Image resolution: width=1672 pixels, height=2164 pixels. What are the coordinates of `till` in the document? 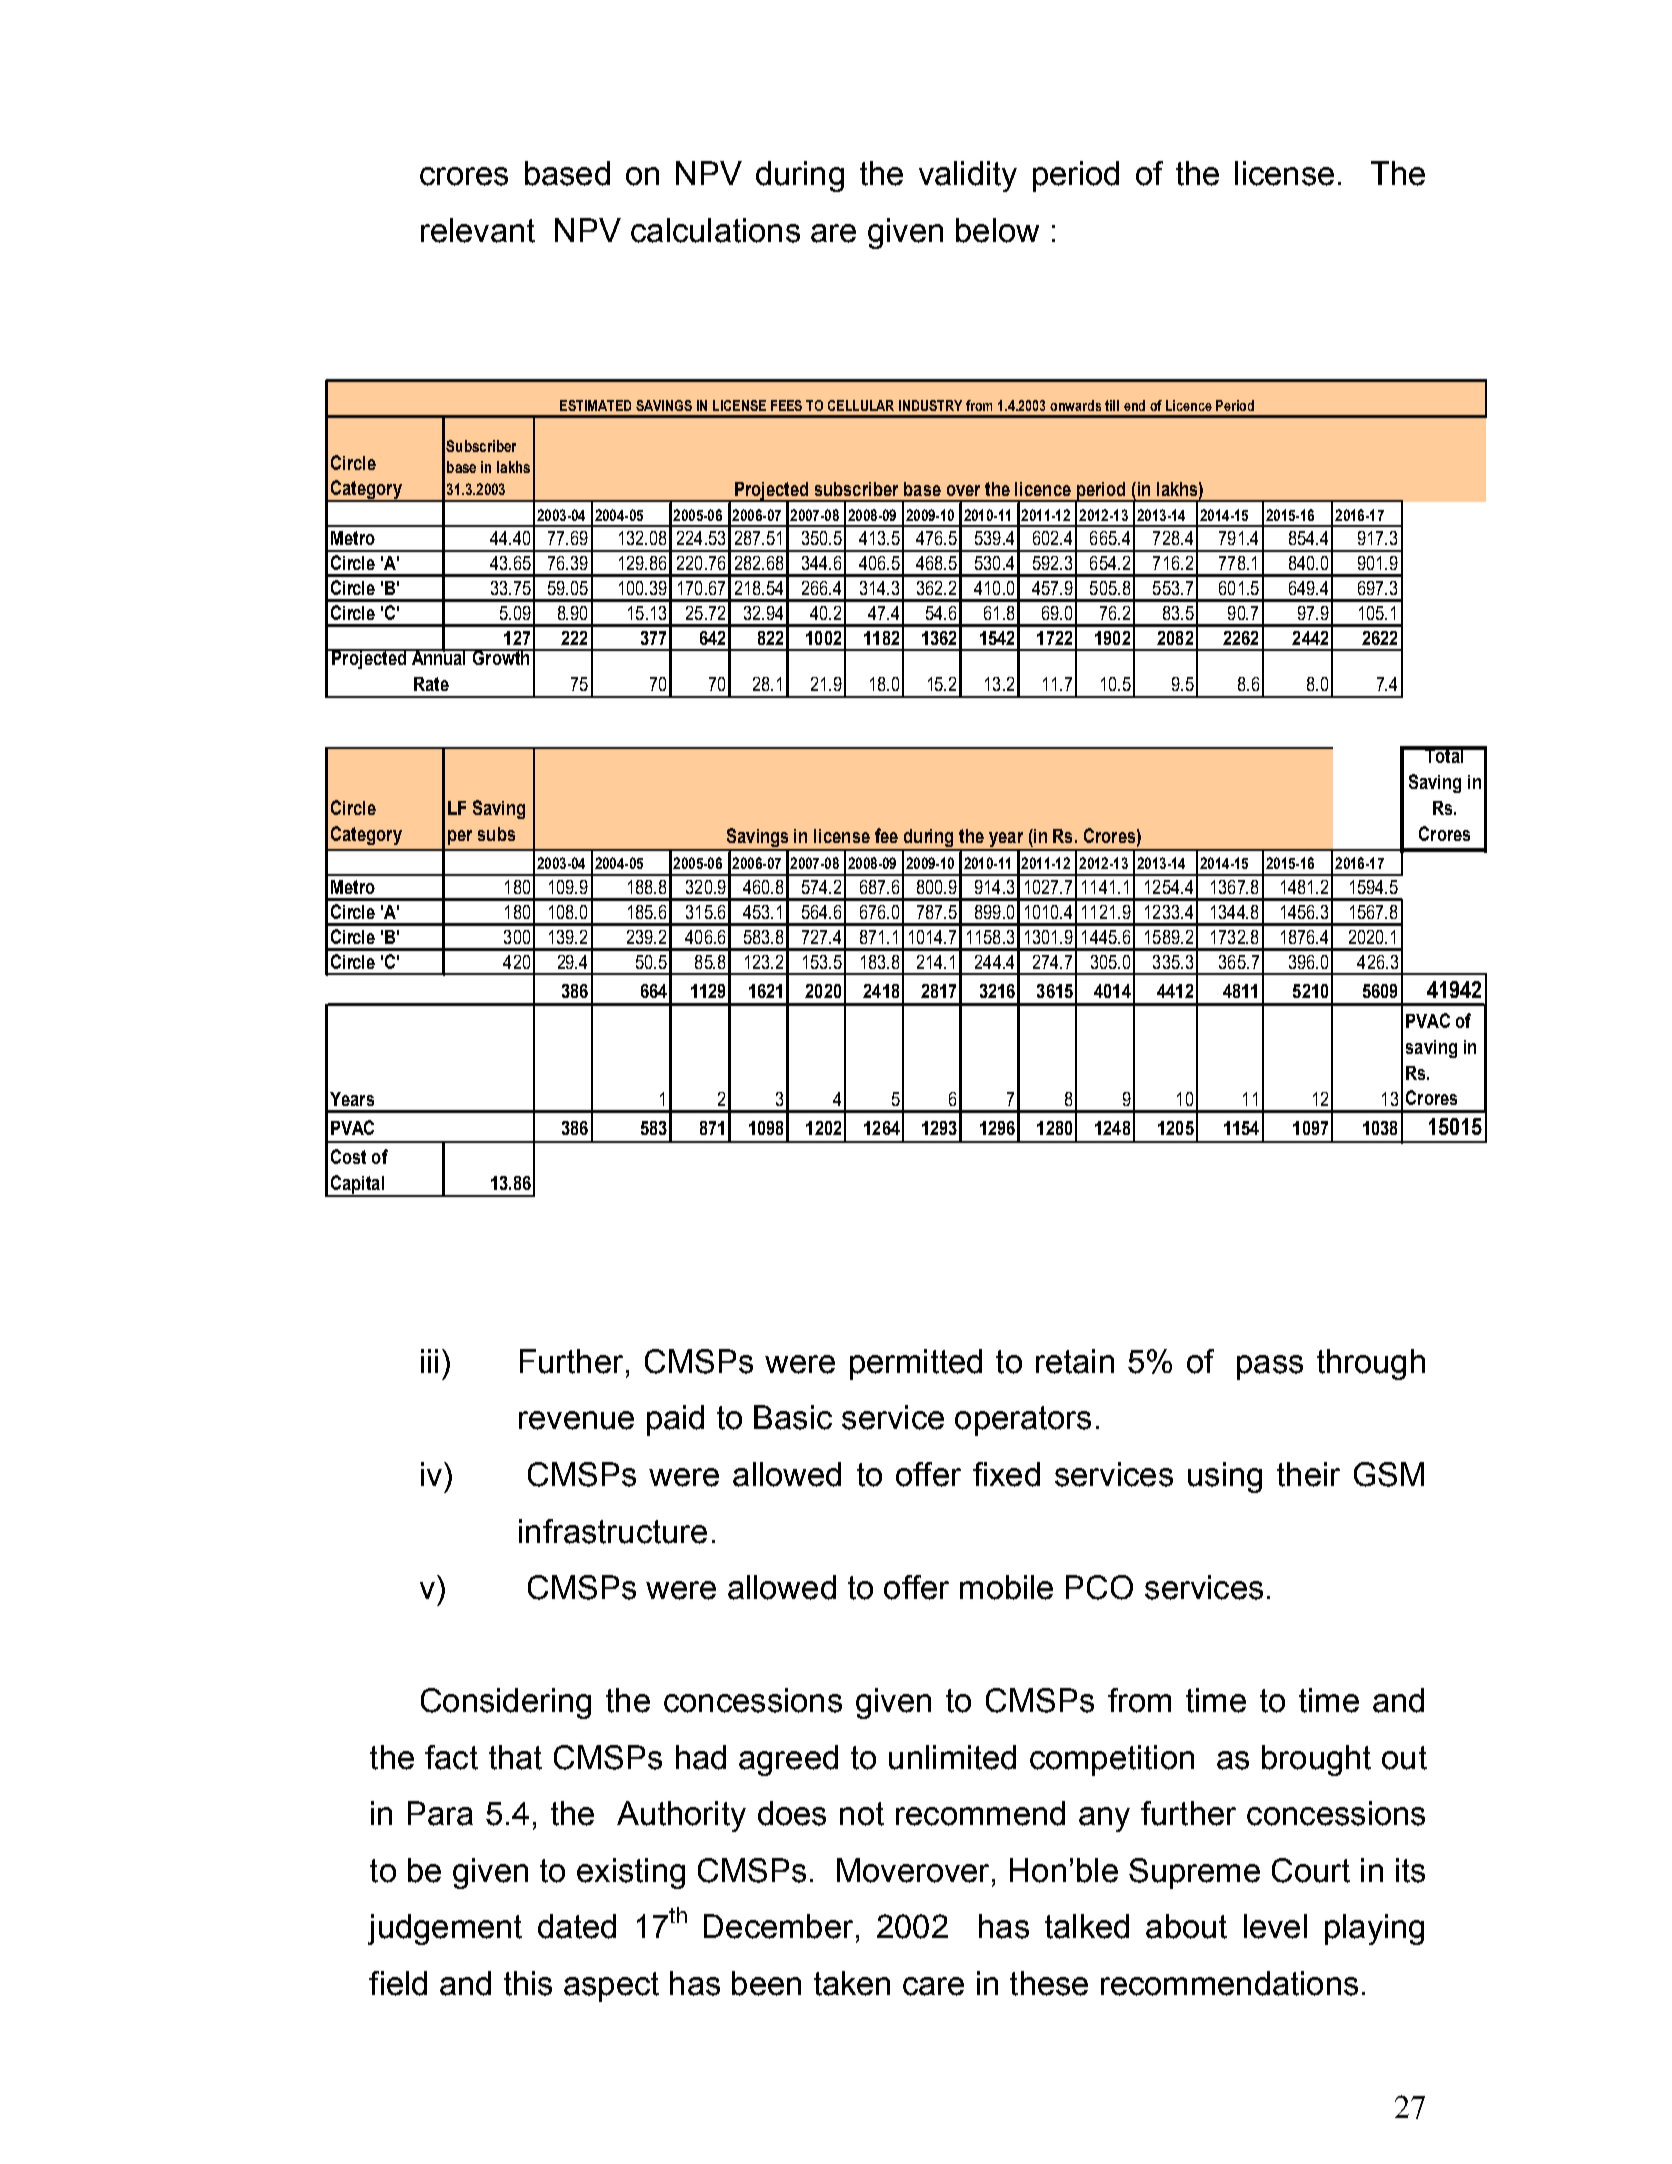 It's located at (1112, 405).
